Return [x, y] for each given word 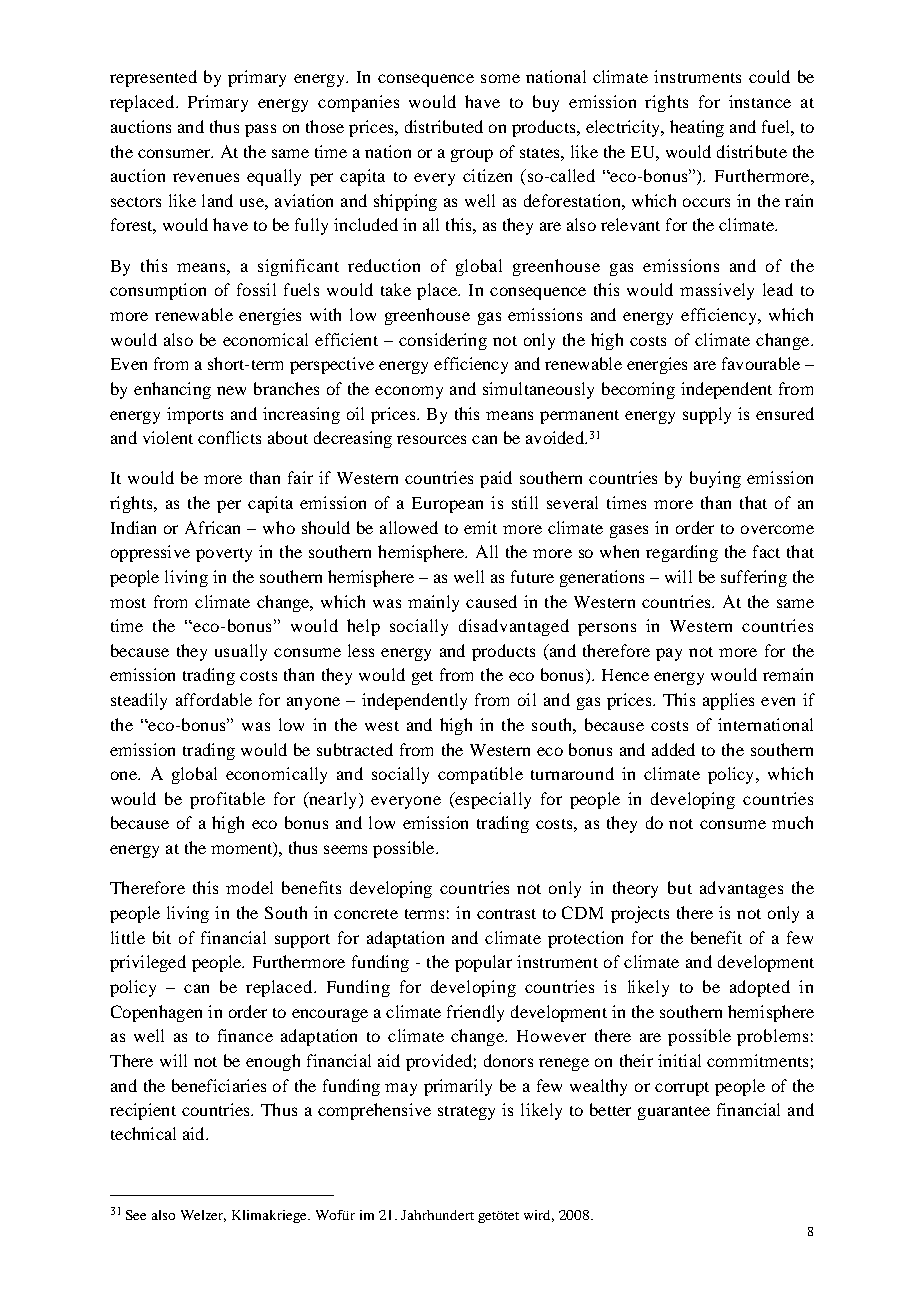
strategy [466, 1113]
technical [143, 1133]
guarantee [674, 1113]
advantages [741, 889]
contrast [506, 914]
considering [443, 341]
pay [669, 654]
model [249, 887]
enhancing [172, 390]
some [500, 78]
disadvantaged [514, 627]
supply [707, 415]
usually [241, 652]
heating [697, 128]
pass [260, 130]
